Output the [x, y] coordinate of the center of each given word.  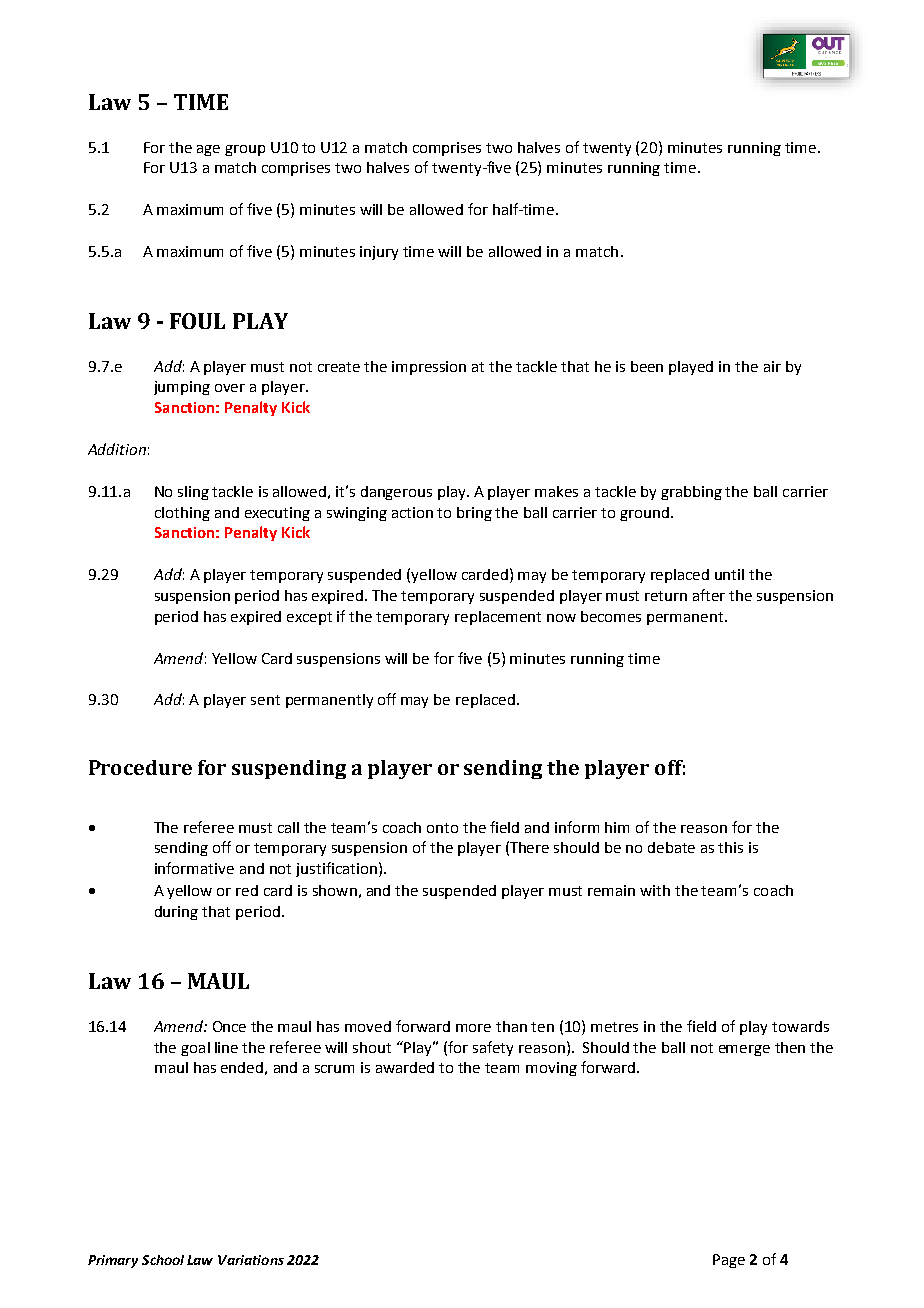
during [176, 913]
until [729, 574]
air [772, 366]
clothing [182, 514]
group [245, 150]
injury [379, 253]
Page [729, 1261]
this [730, 847]
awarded [405, 1067]
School [163, 1260]
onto [442, 828]
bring [474, 514]
